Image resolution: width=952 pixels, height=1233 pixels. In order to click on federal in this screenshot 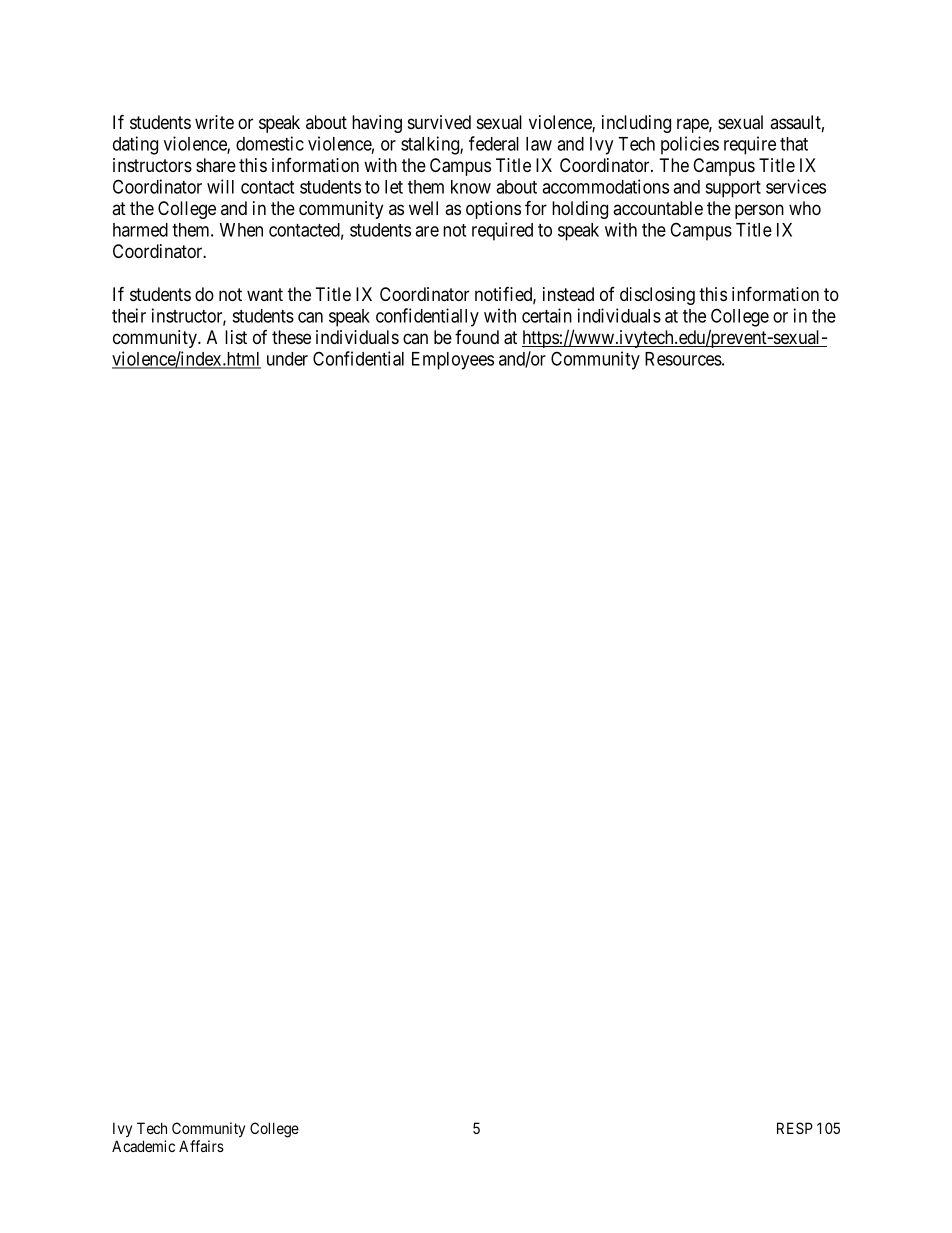, I will do `click(494, 143)`.
